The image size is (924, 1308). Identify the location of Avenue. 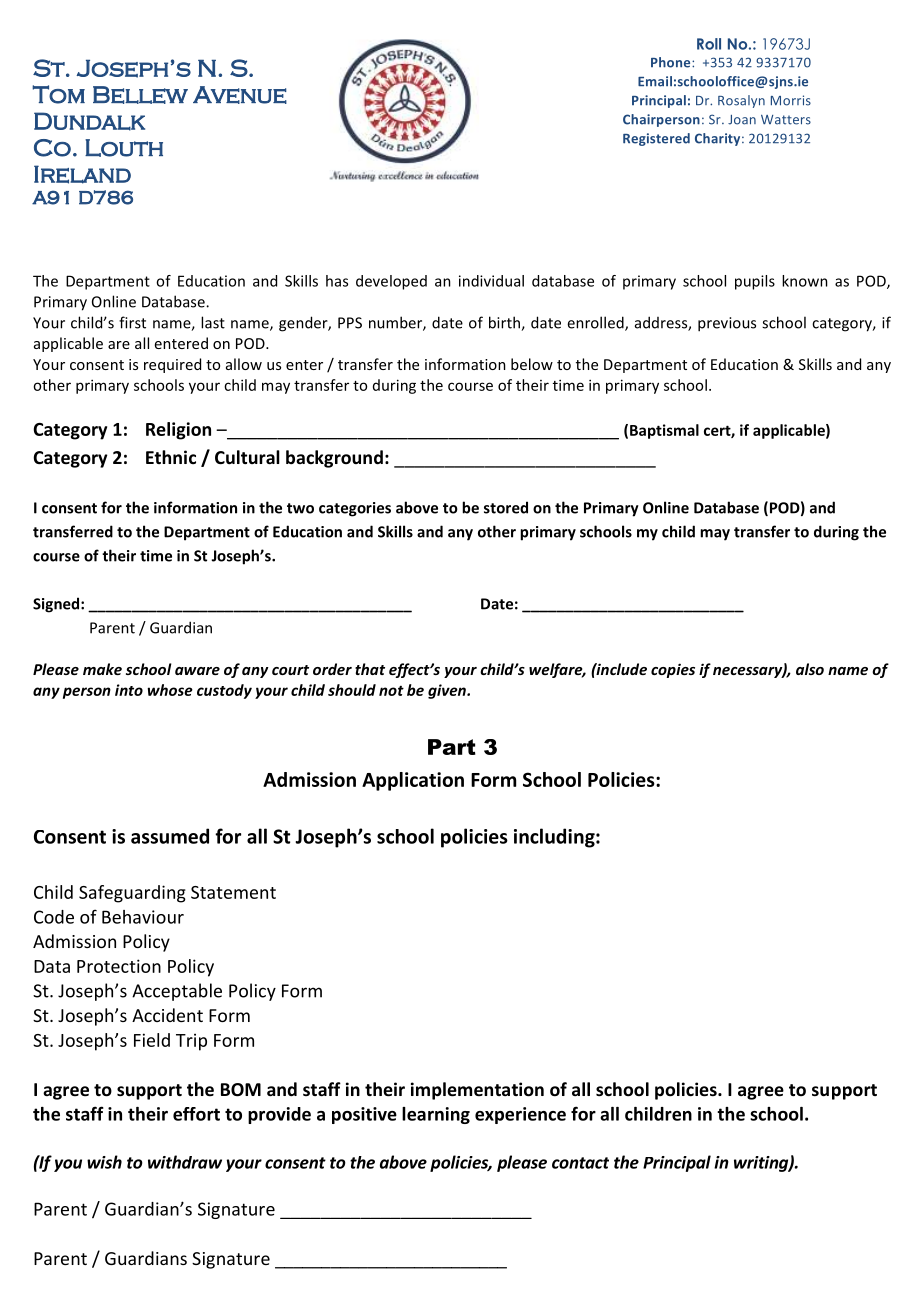
(240, 95).
